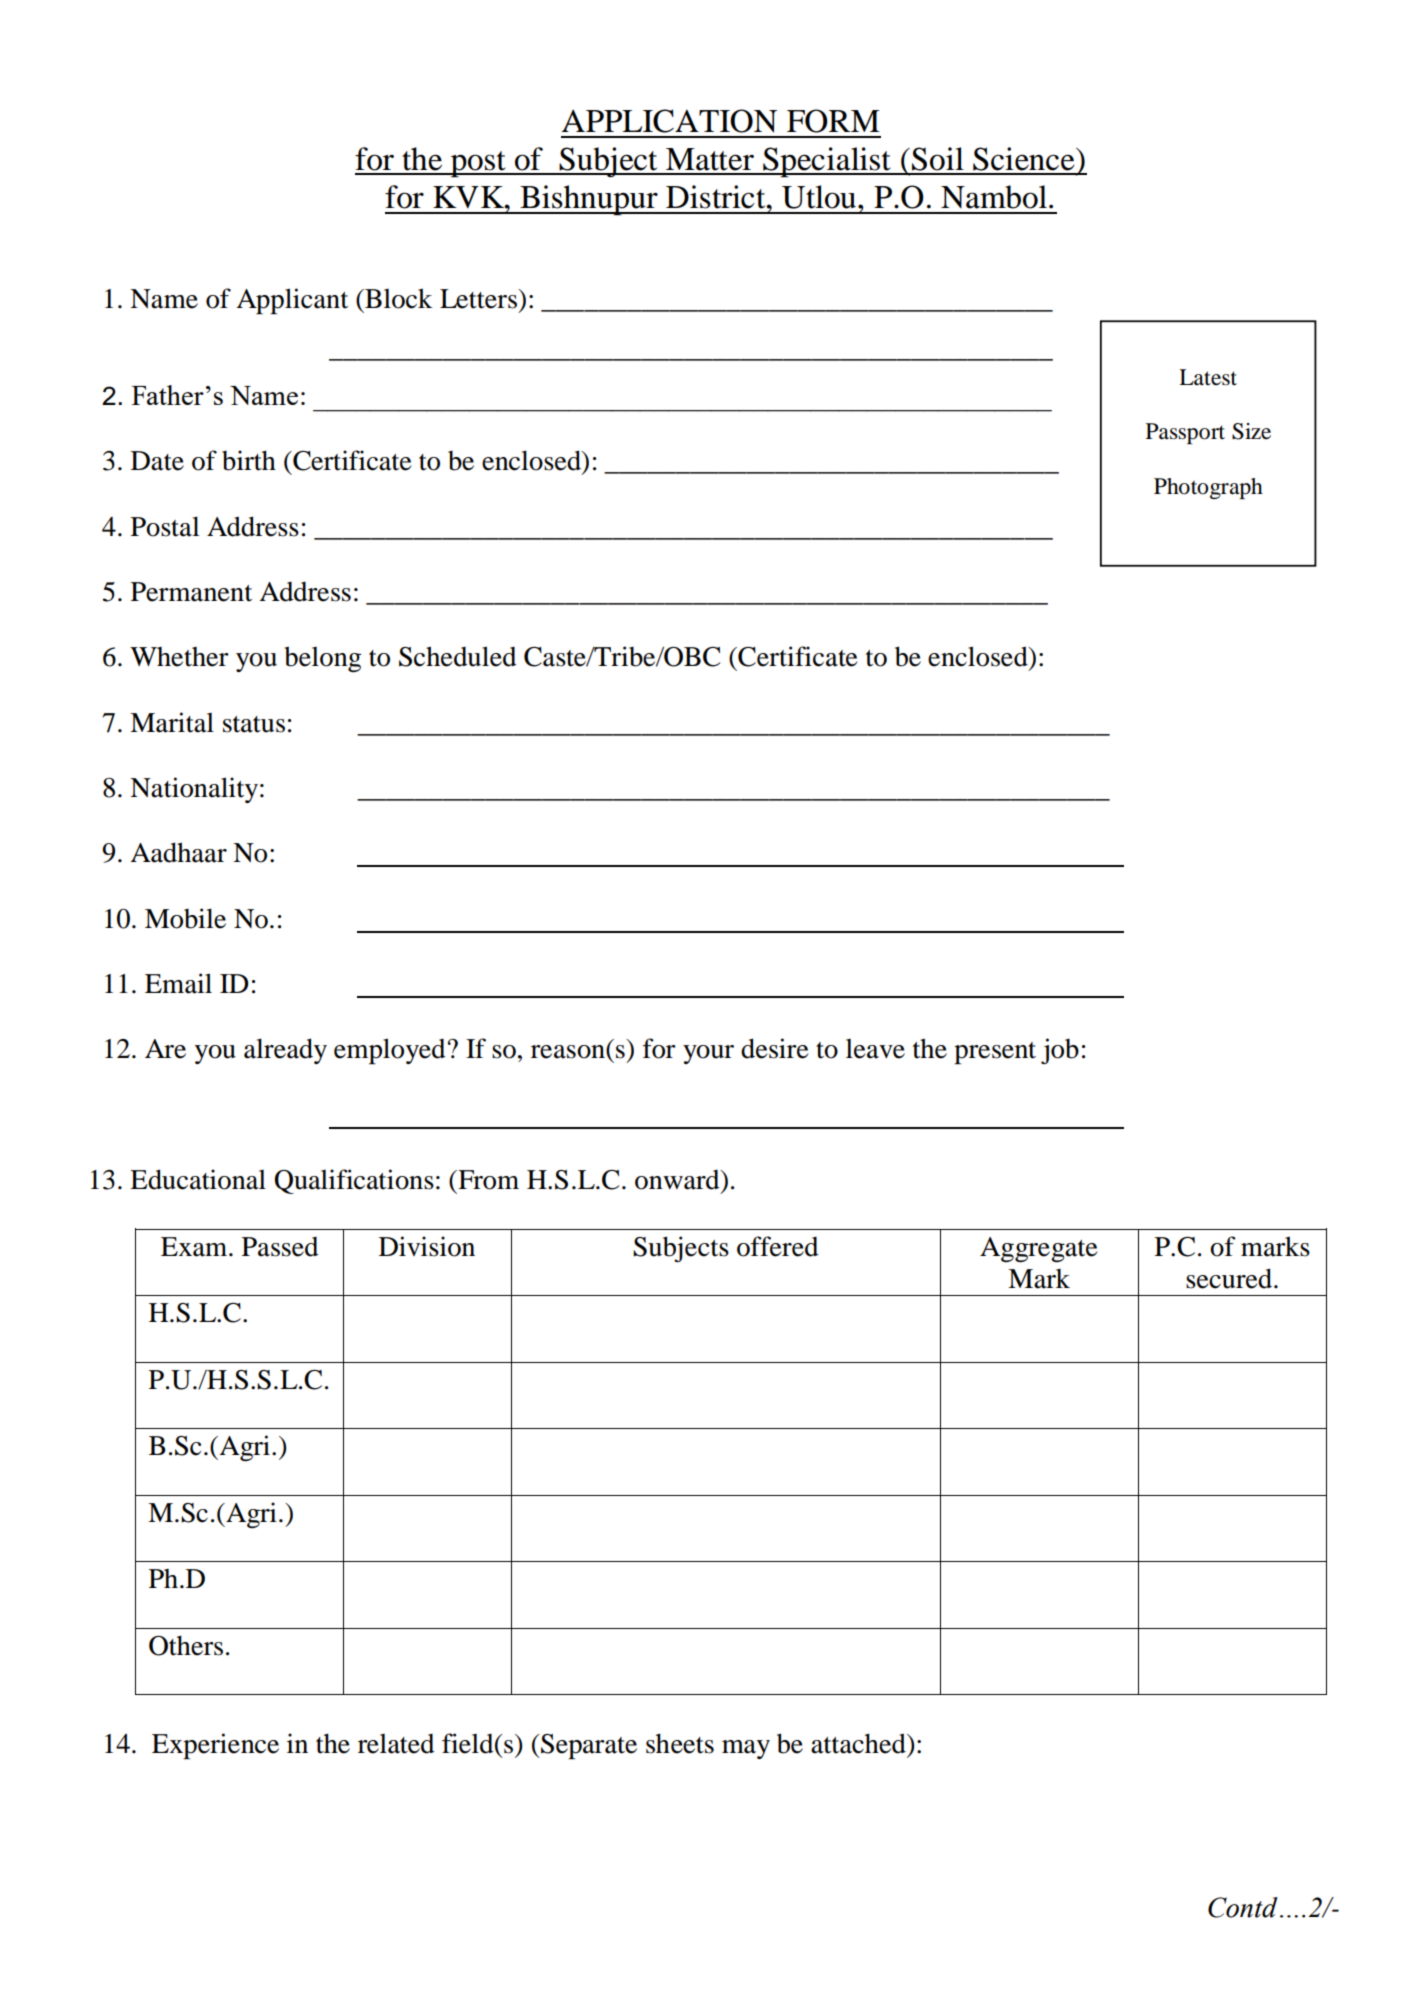  I want to click on District, so click(717, 197).
